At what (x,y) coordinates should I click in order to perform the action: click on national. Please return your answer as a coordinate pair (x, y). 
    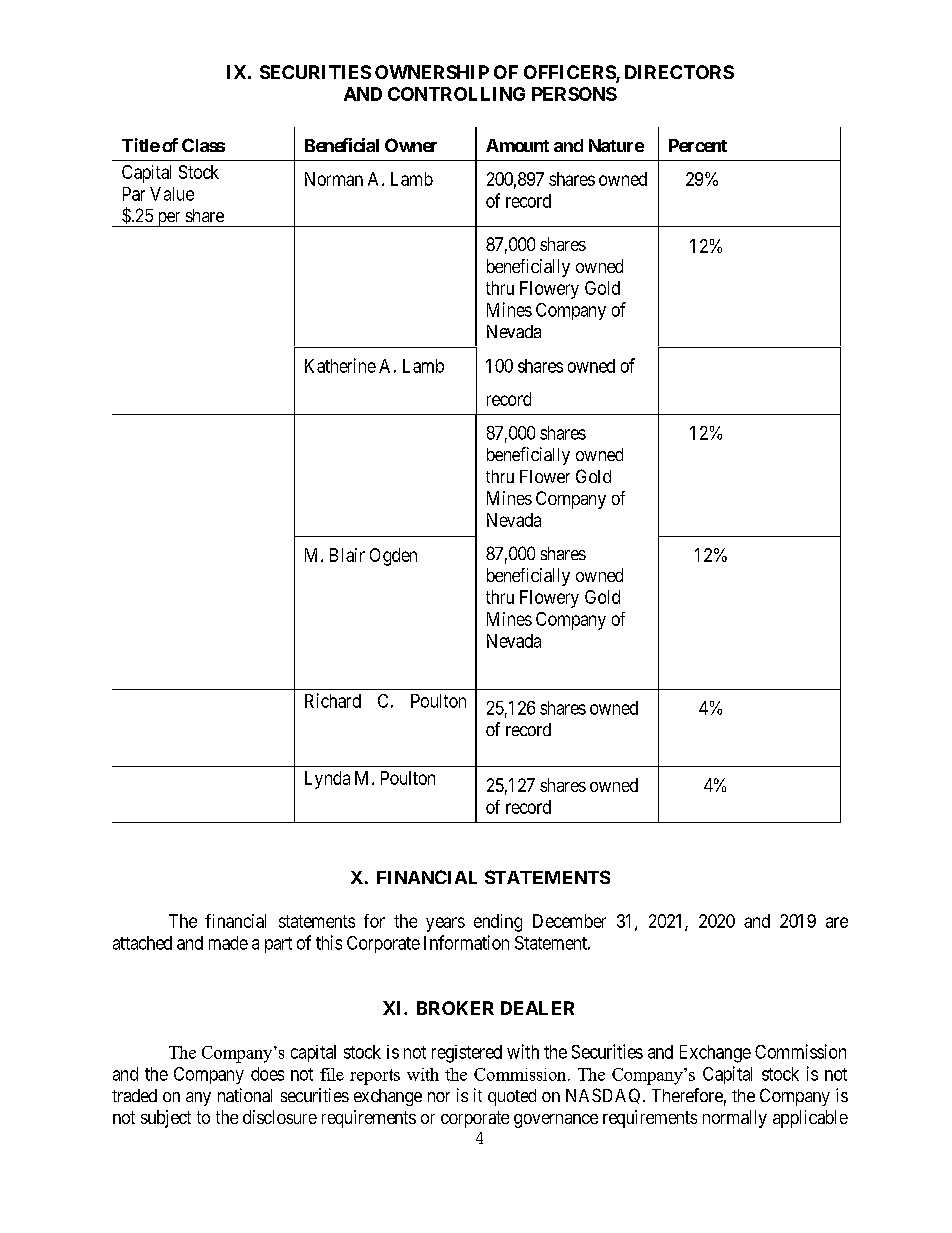
    Looking at the image, I should click on (245, 1095).
